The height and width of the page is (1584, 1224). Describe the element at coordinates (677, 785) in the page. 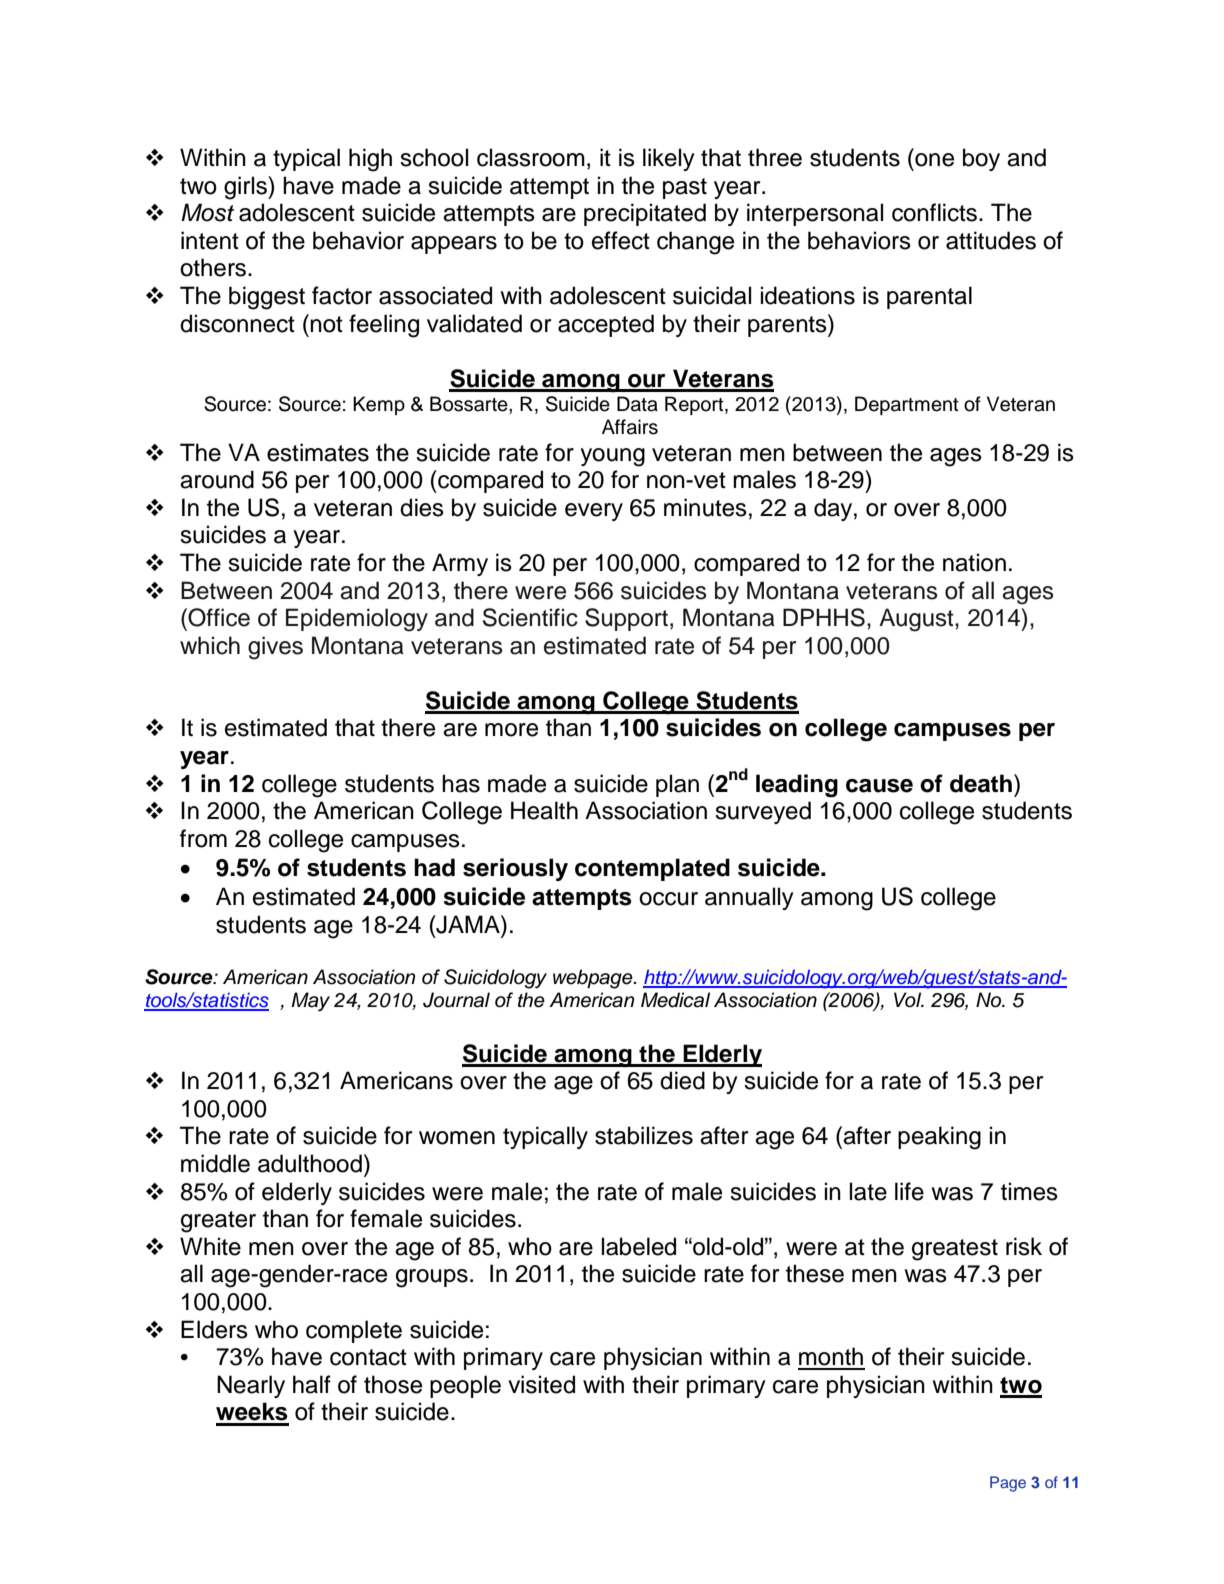

I see `plan` at that location.
